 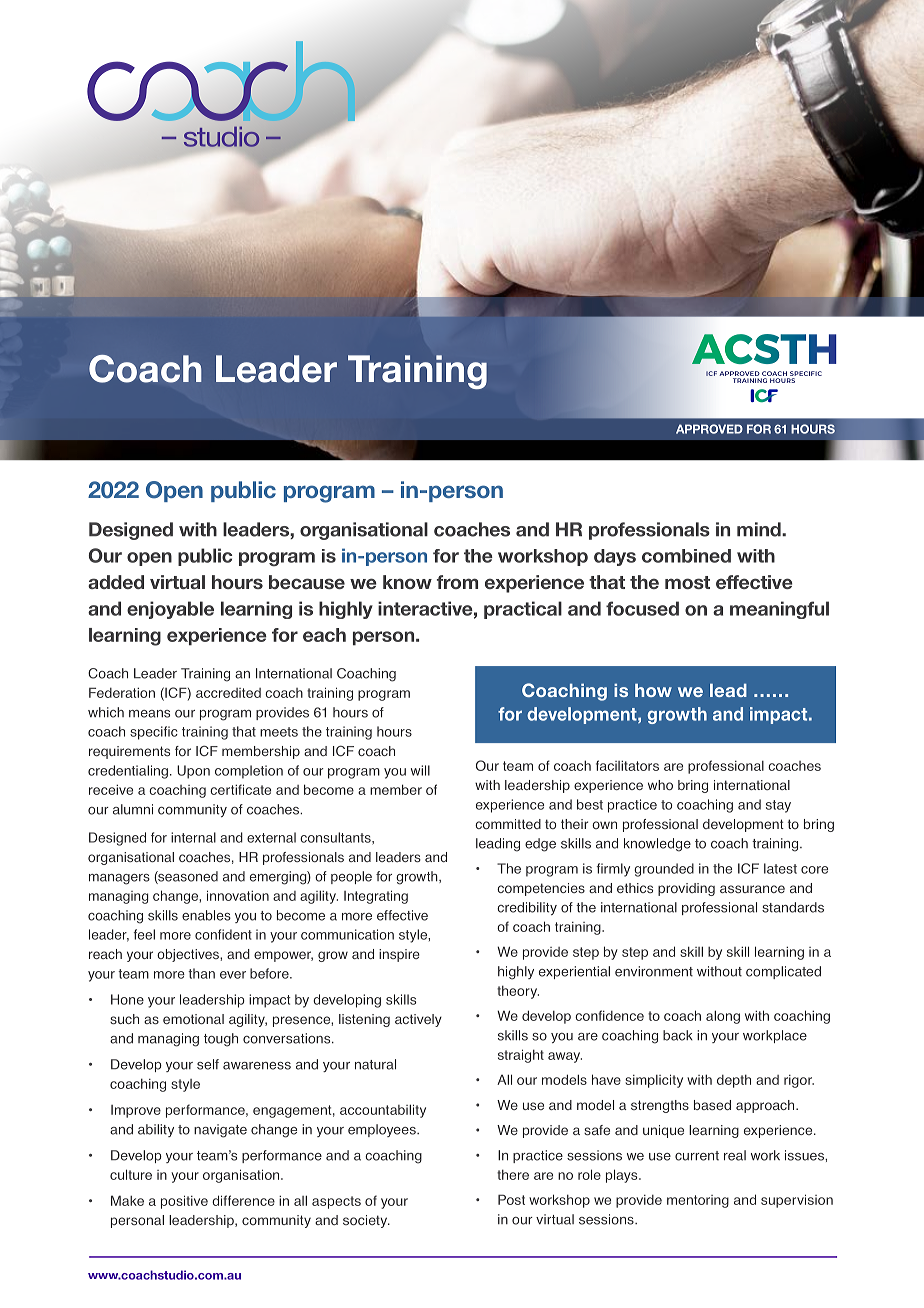 I want to click on complicated, so click(x=783, y=972).
